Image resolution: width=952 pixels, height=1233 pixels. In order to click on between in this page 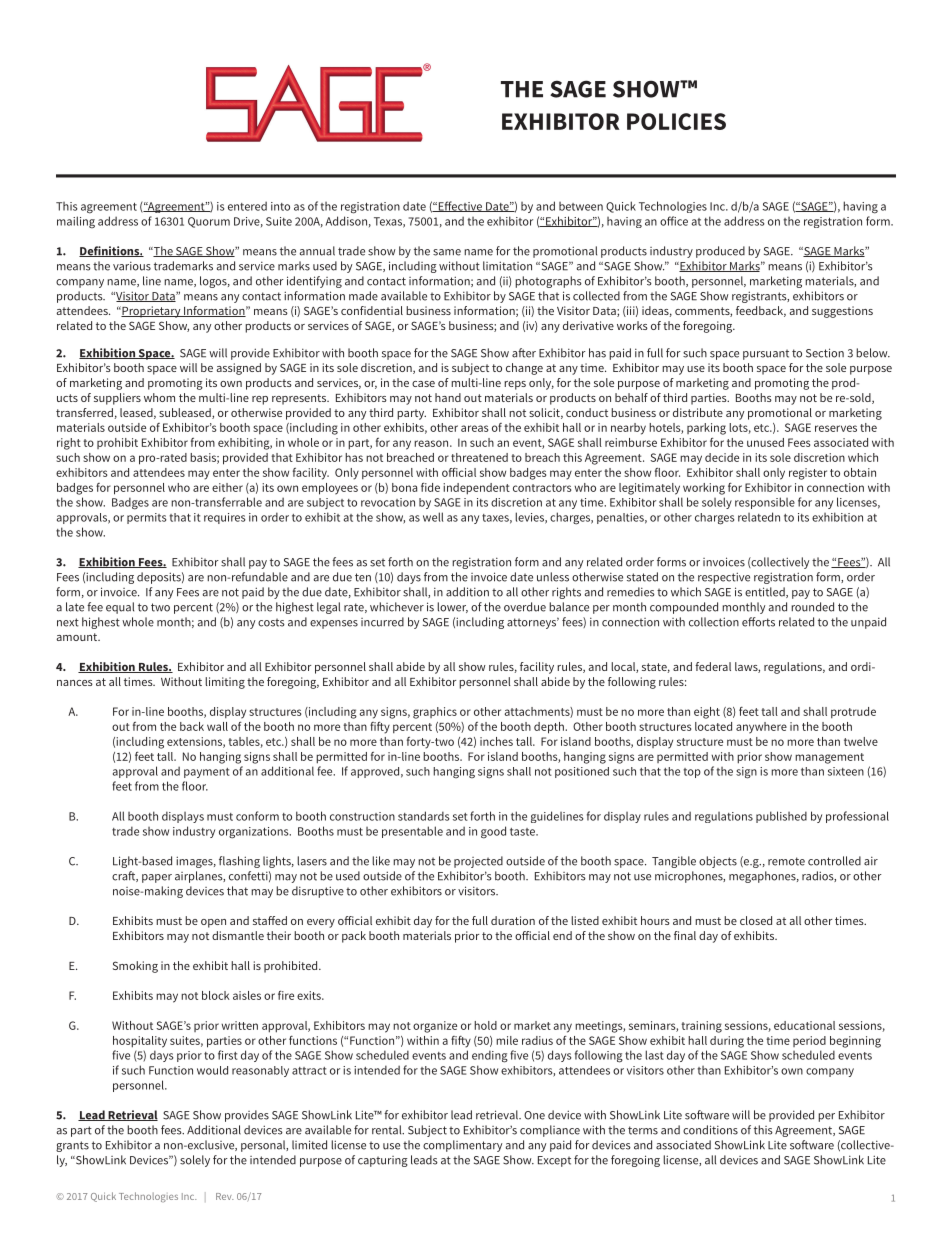, I will do `click(581, 206)`.
